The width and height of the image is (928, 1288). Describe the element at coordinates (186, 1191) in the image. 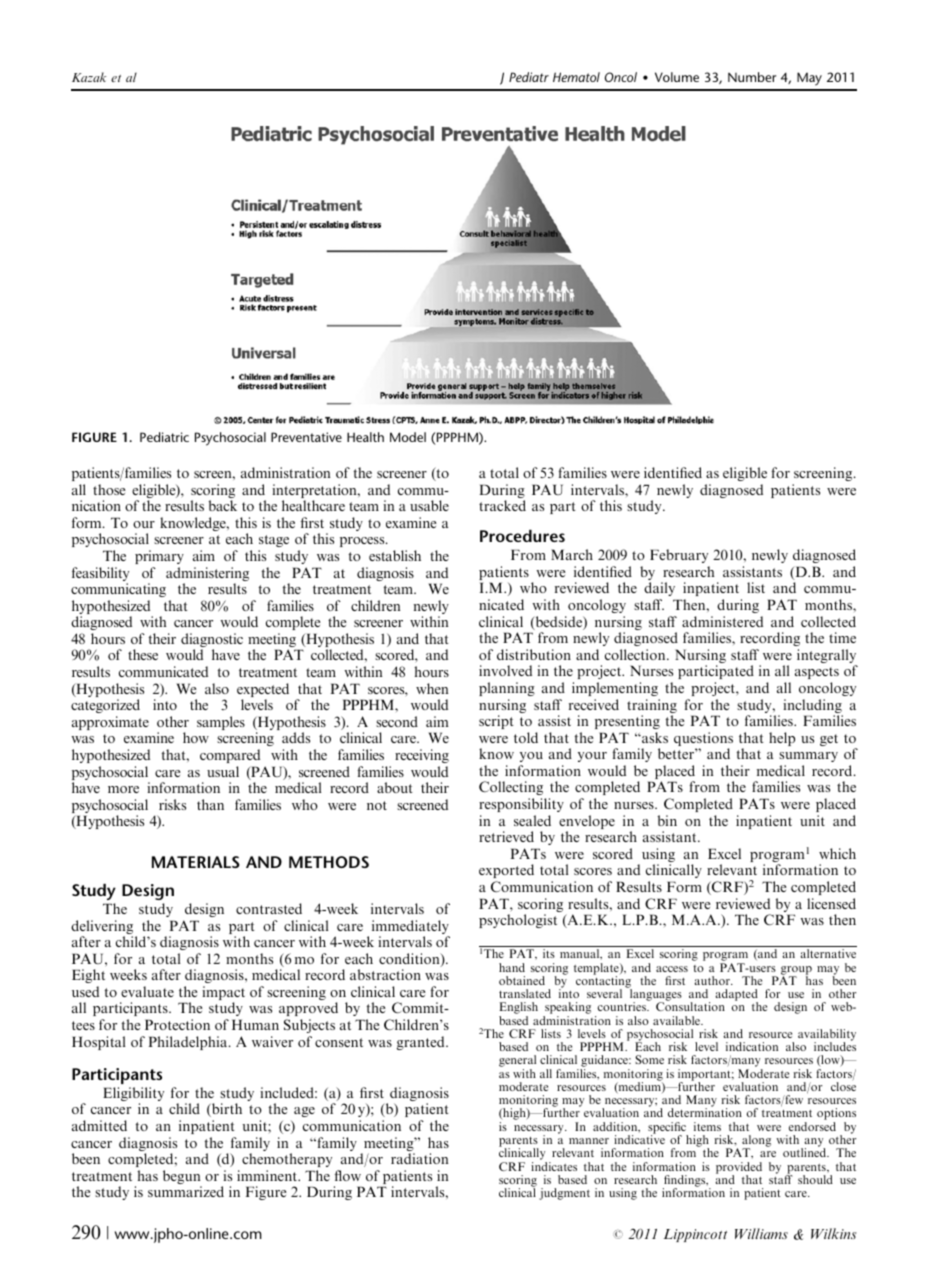

I see `summarized` at that location.
